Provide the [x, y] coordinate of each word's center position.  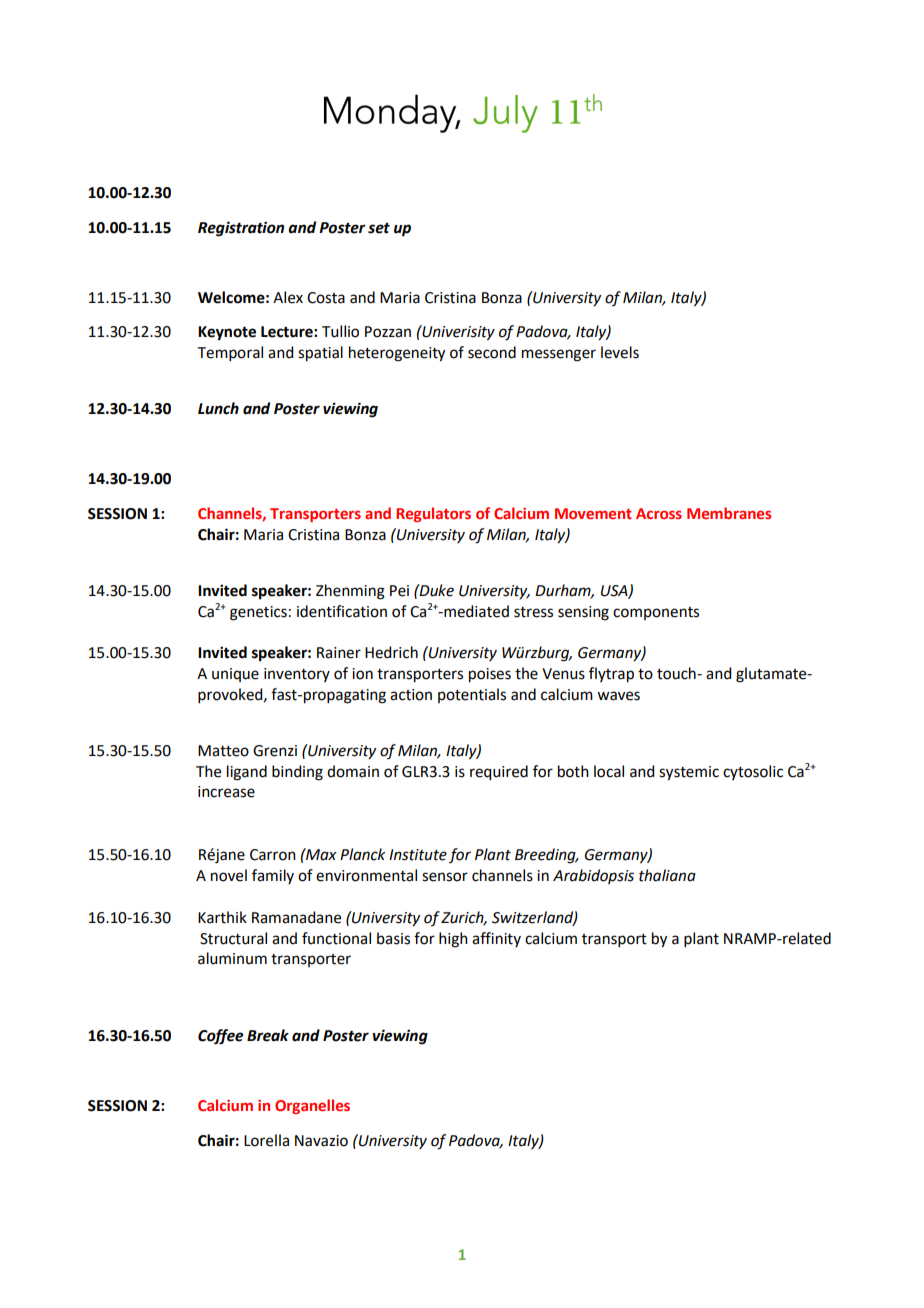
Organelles [312, 1106]
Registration [241, 229]
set [379, 228]
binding [297, 773]
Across [659, 513]
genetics [258, 613]
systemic [689, 773]
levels [620, 352]
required [499, 773]
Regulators [433, 514]
